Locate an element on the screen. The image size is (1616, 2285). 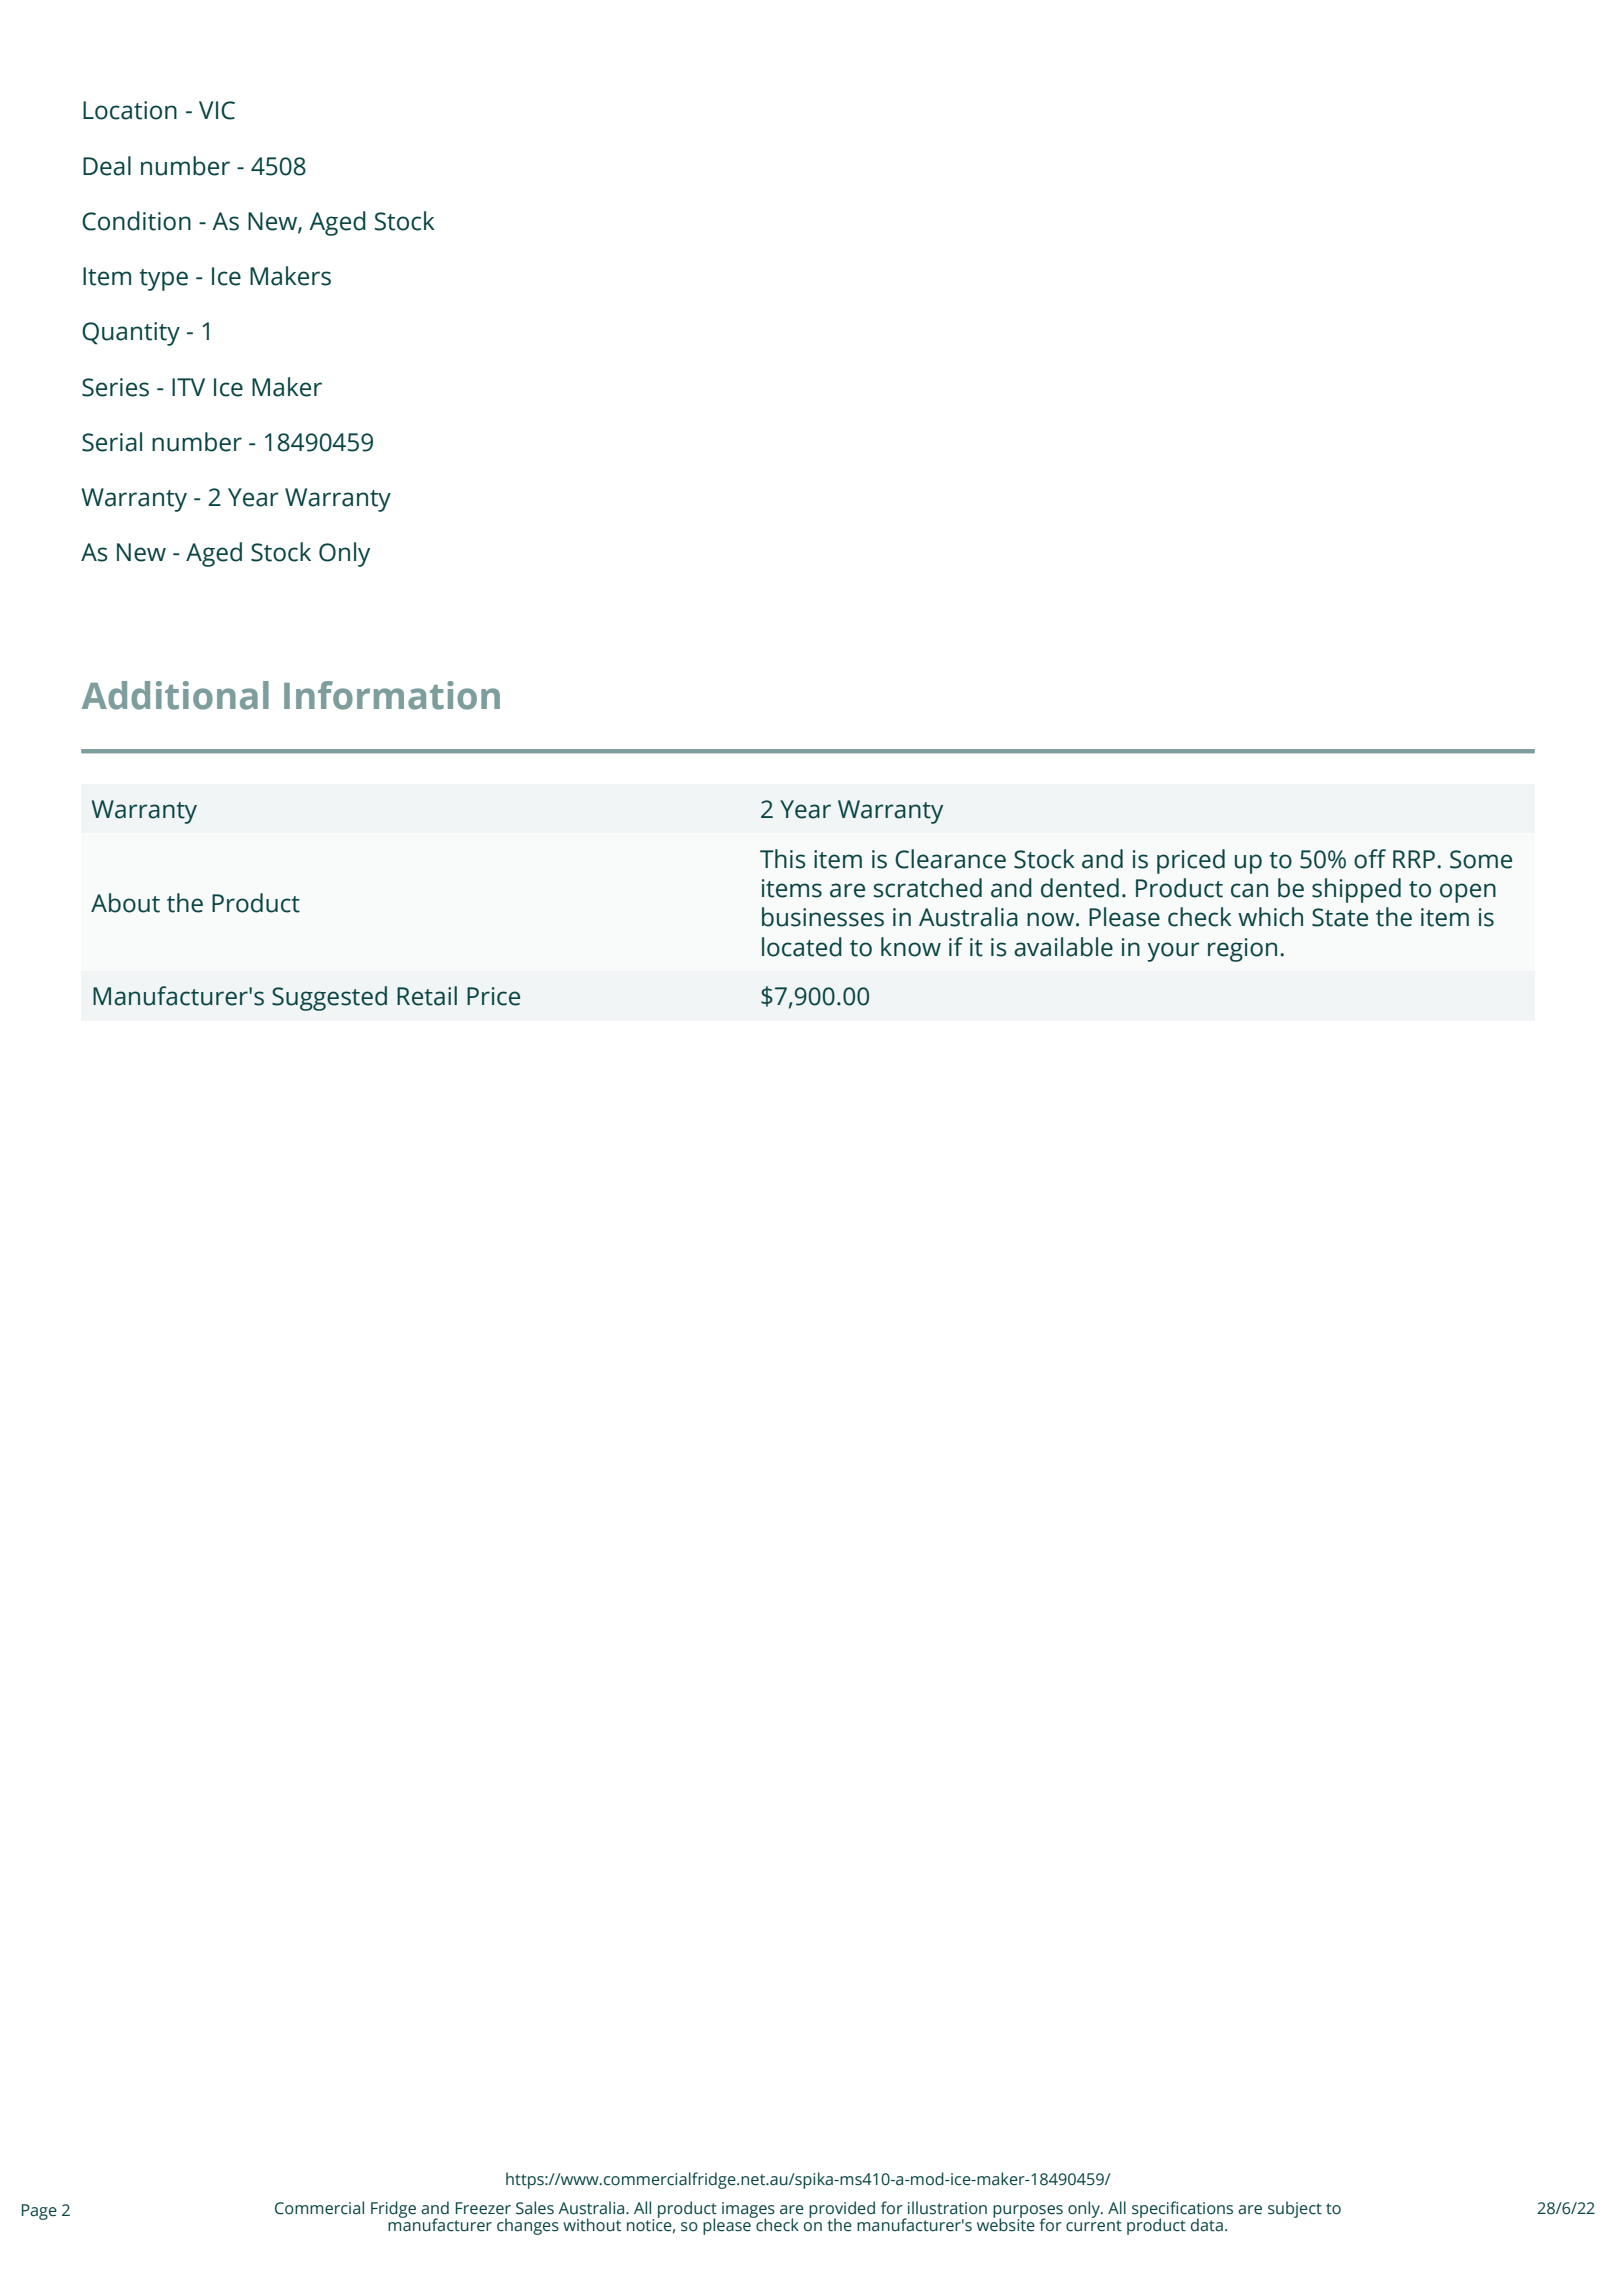
region is located at coordinates (1242, 950).
